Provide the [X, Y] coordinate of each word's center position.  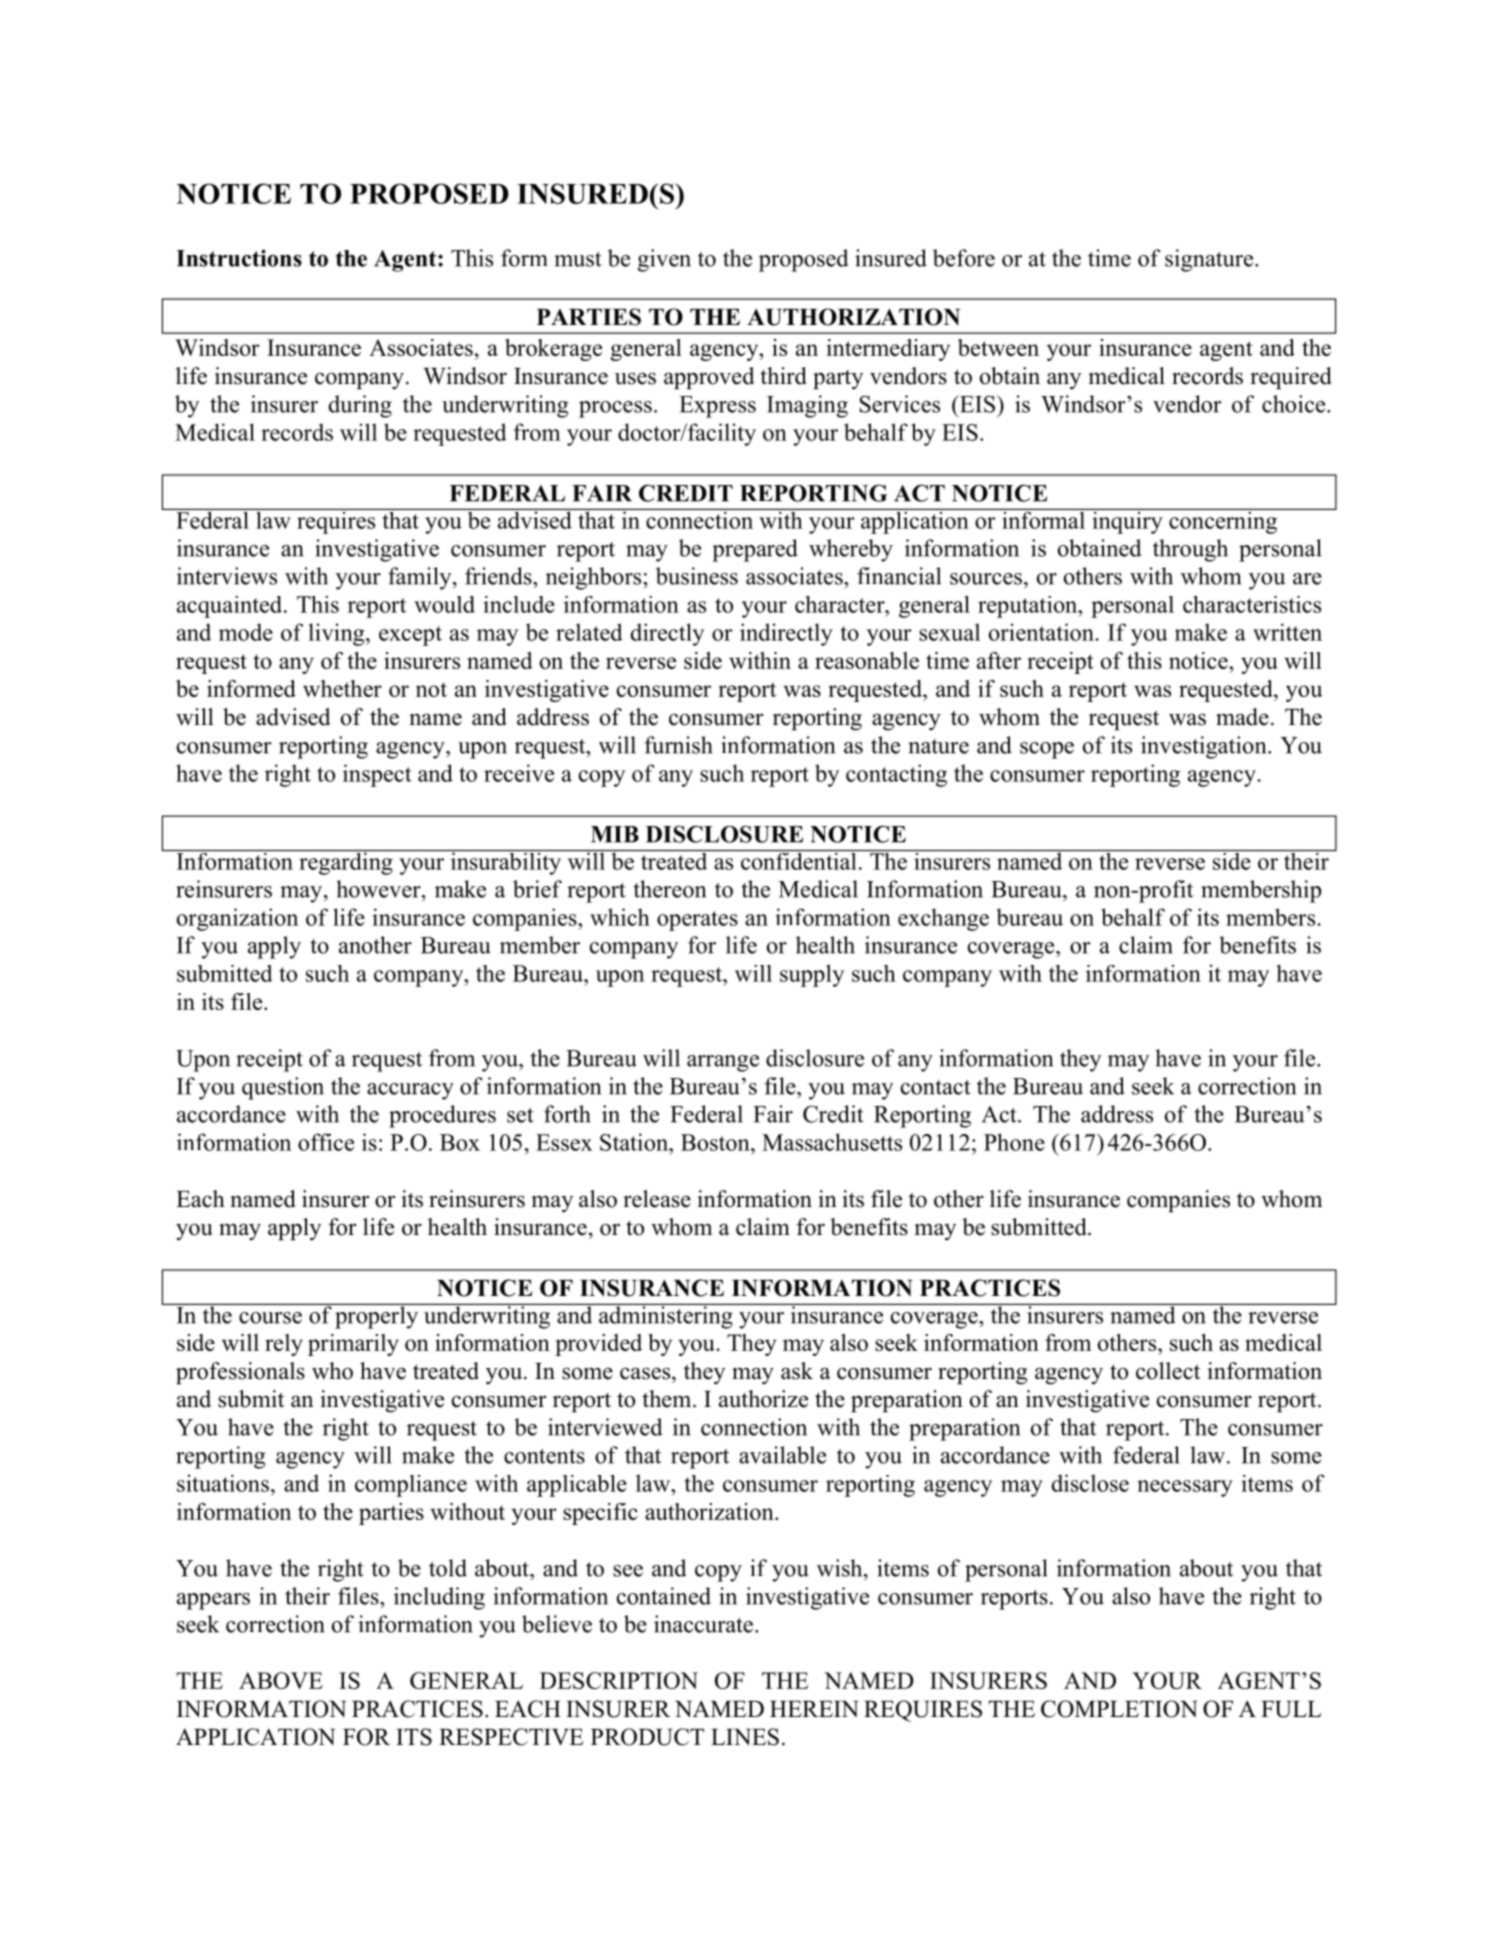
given [664, 260]
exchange [943, 919]
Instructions [239, 258]
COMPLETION [1119, 1709]
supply [812, 975]
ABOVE [281, 1680]
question [283, 1088]
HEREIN [814, 1709]
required [1291, 378]
